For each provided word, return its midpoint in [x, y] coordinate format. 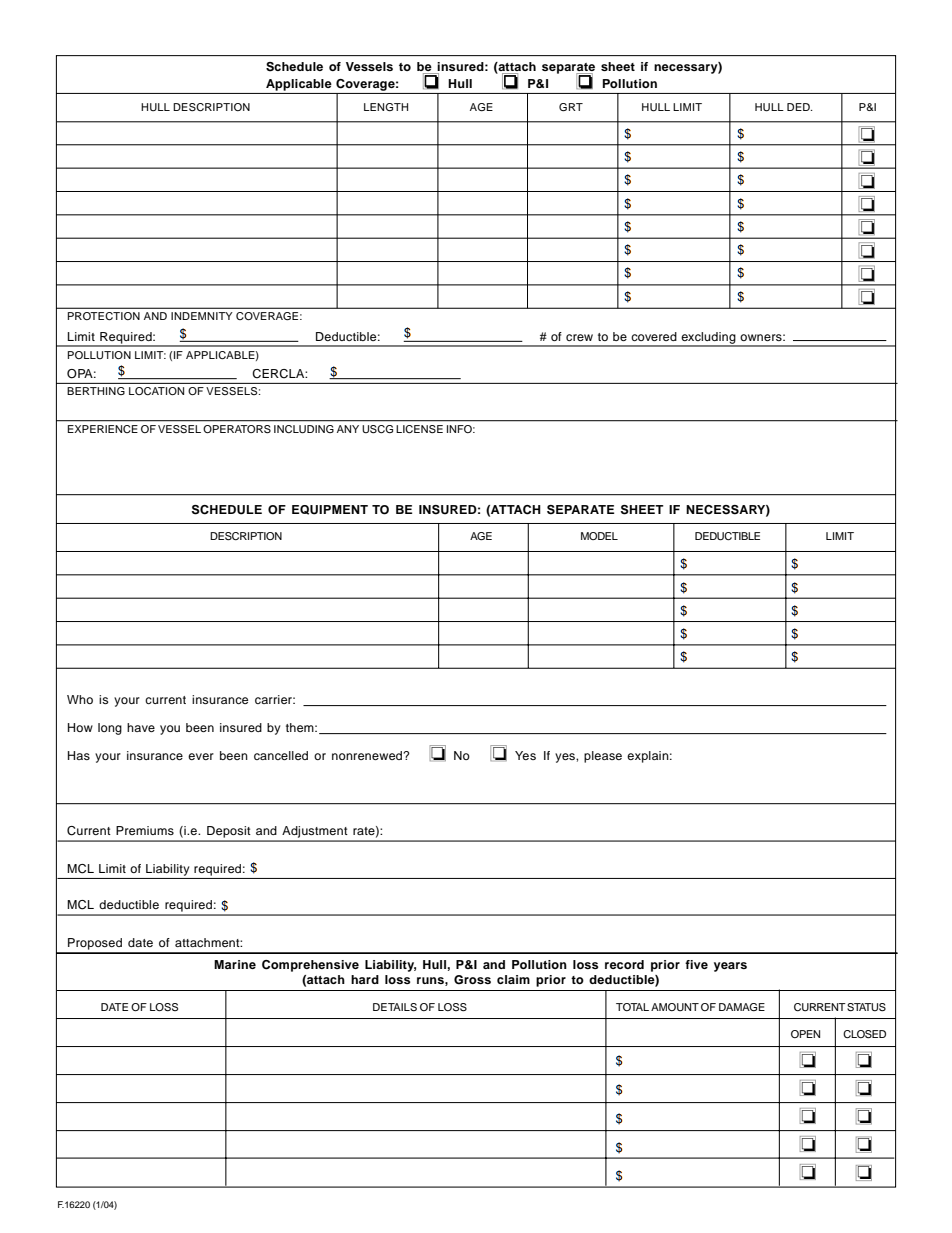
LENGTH [386, 107]
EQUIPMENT [330, 510]
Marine [235, 964]
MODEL [599, 536]
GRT [571, 107]
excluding [708, 339]
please [603, 757]
